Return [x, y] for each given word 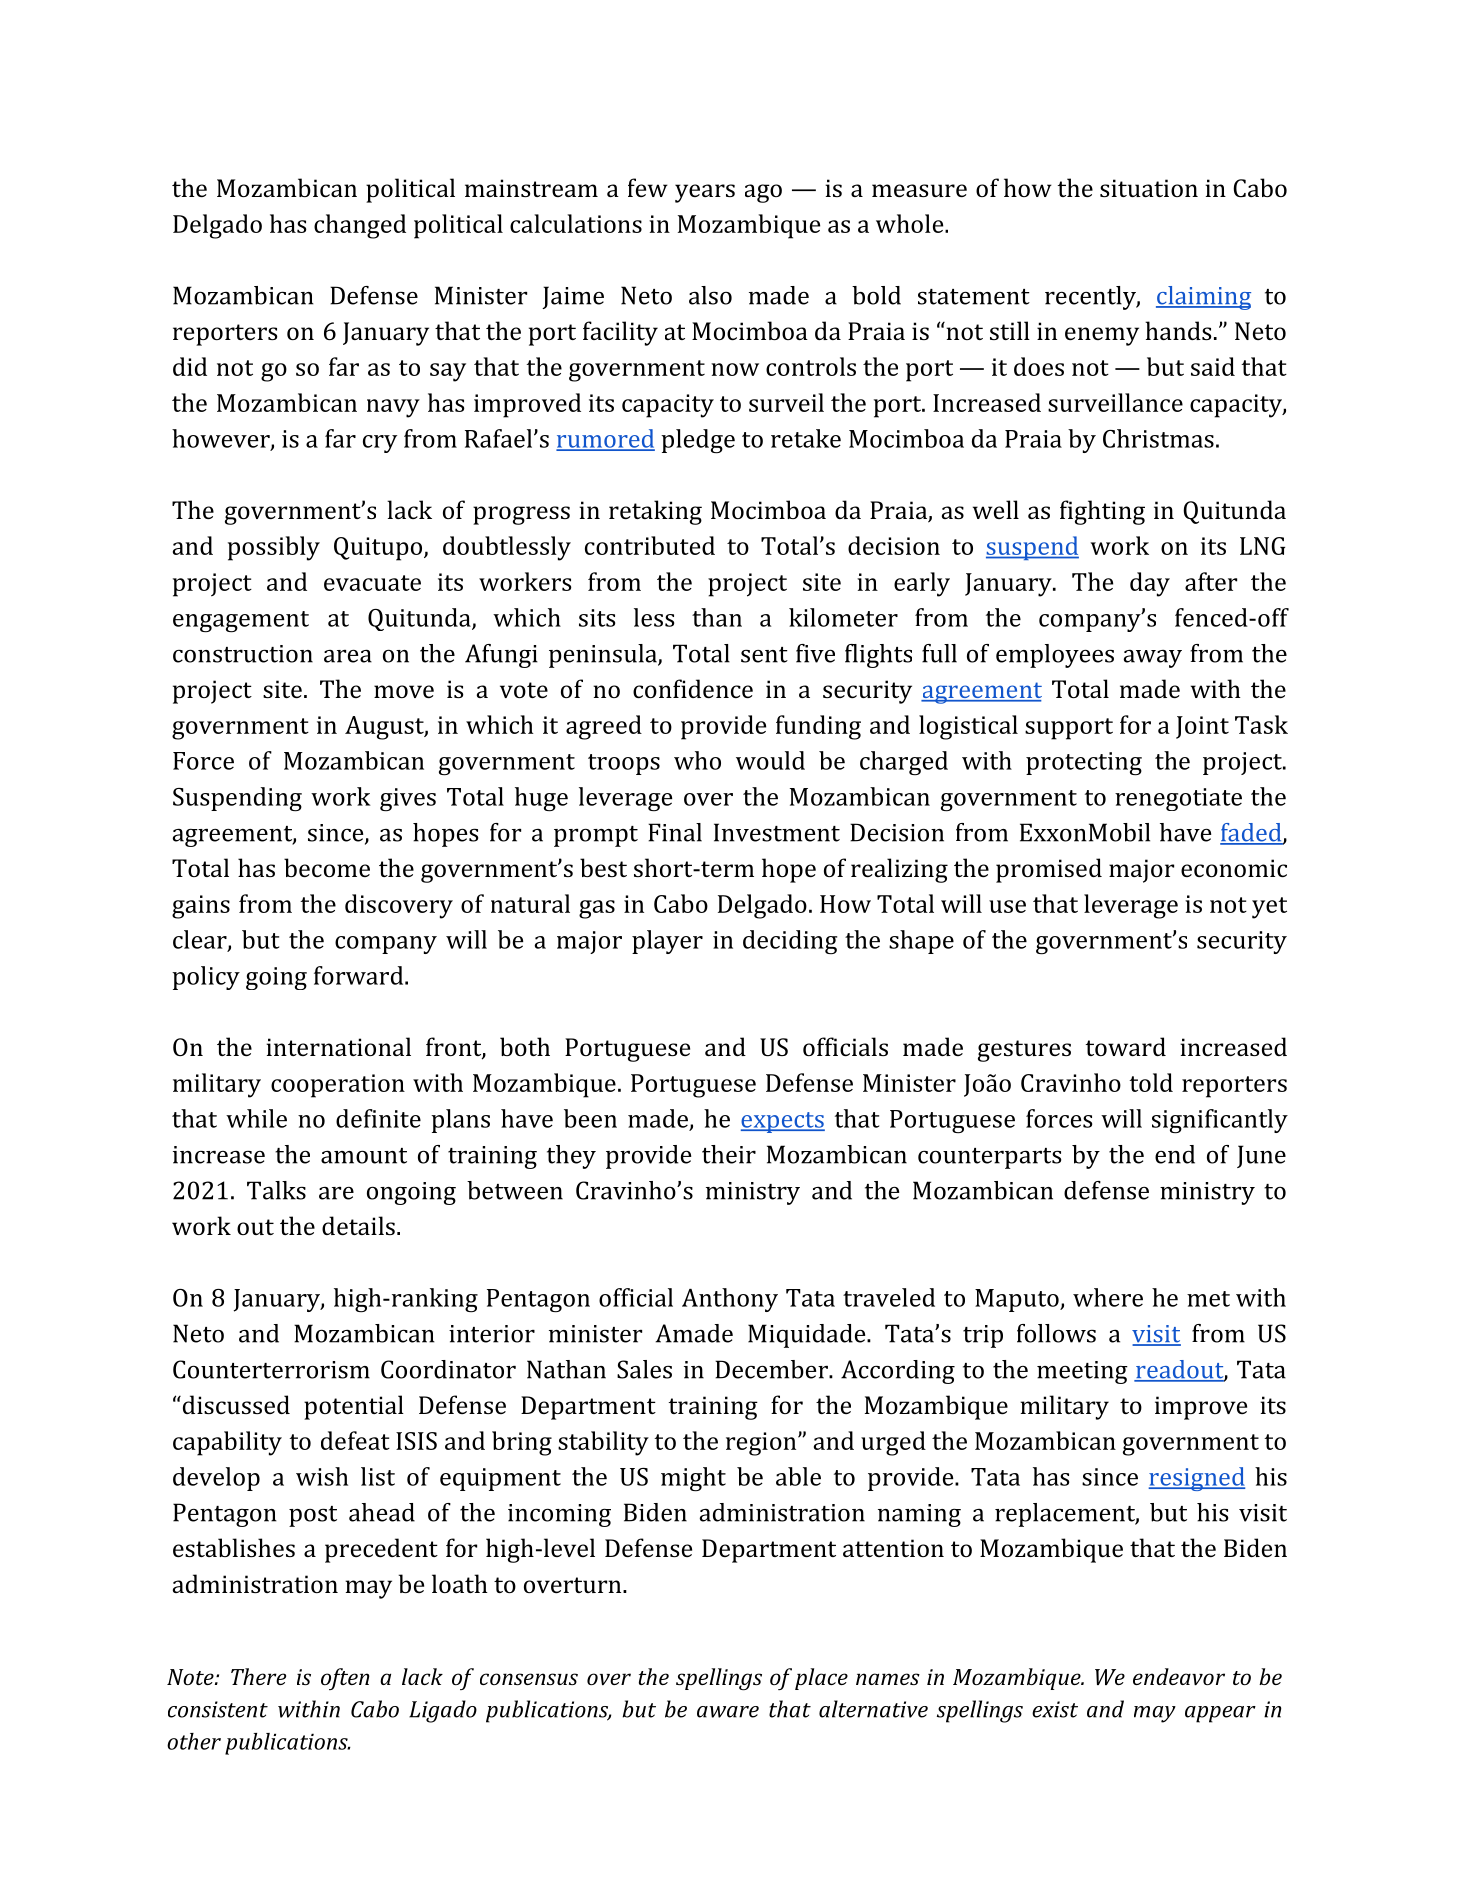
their [729, 1154]
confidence [693, 688]
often [345, 1679]
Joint [1202, 727]
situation [1149, 188]
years [705, 193]
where [1108, 1297]
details [358, 1225]
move [404, 691]
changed [360, 226]
